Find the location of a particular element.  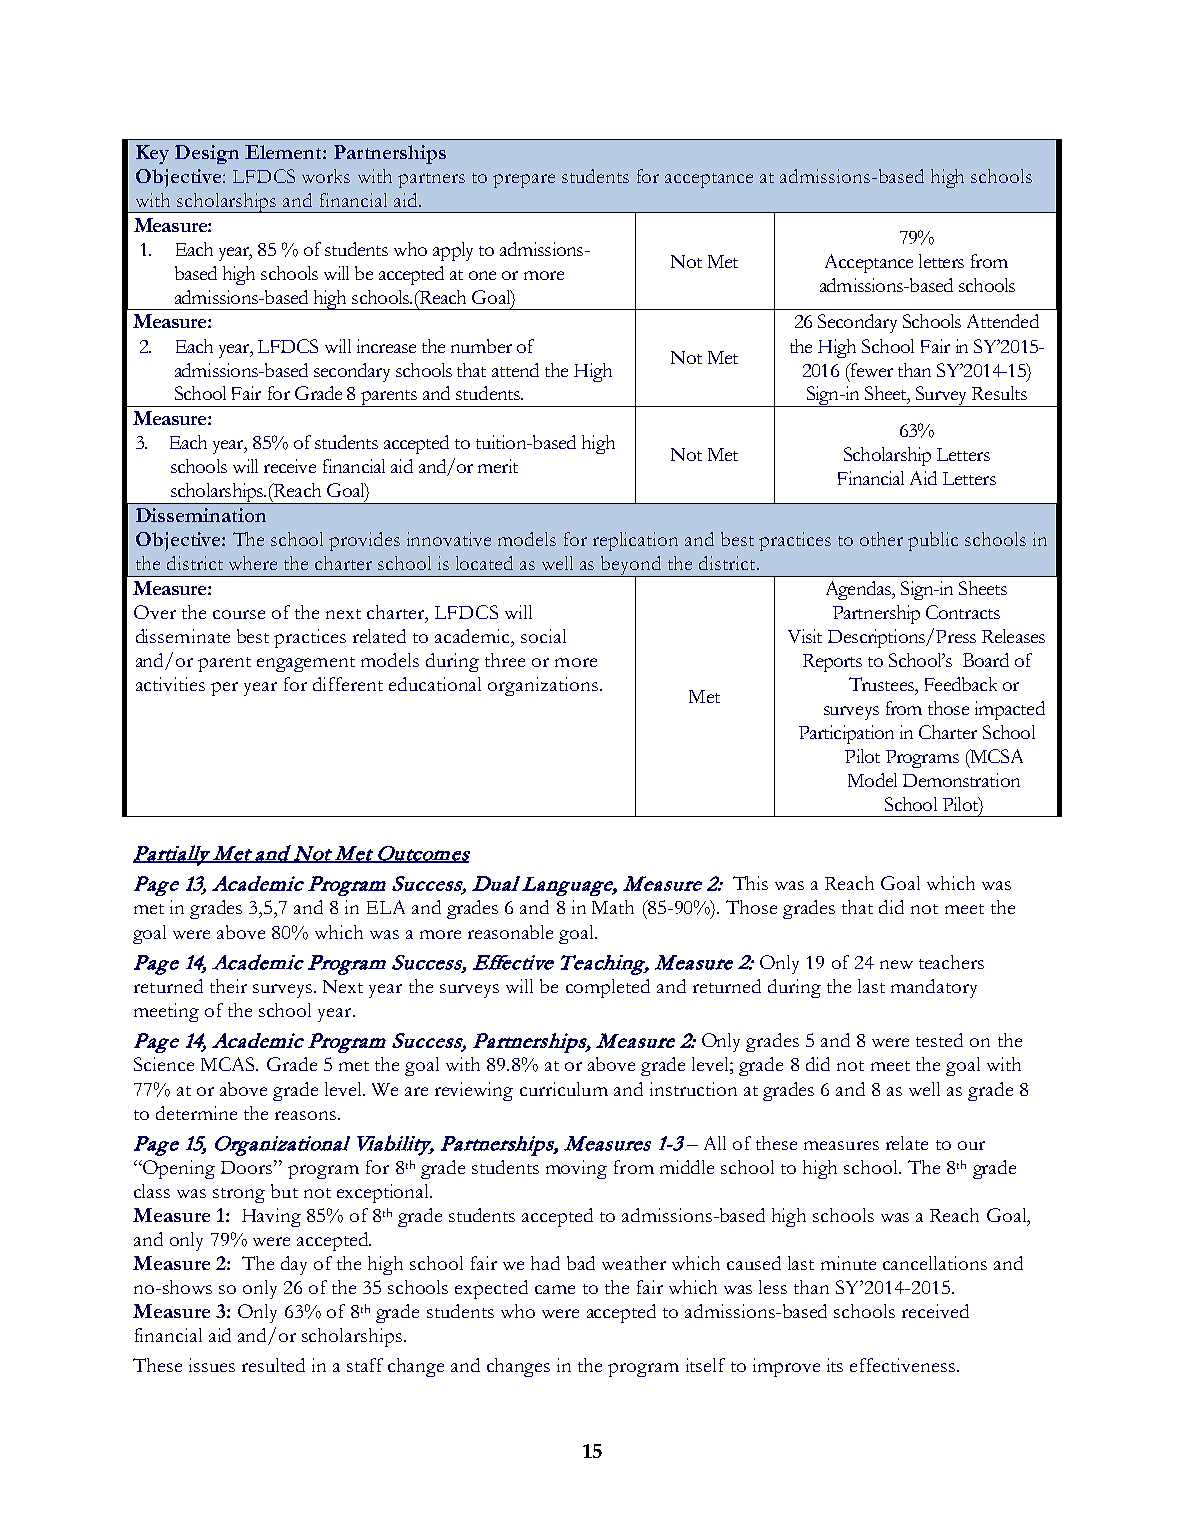

their is located at coordinates (228, 986).
